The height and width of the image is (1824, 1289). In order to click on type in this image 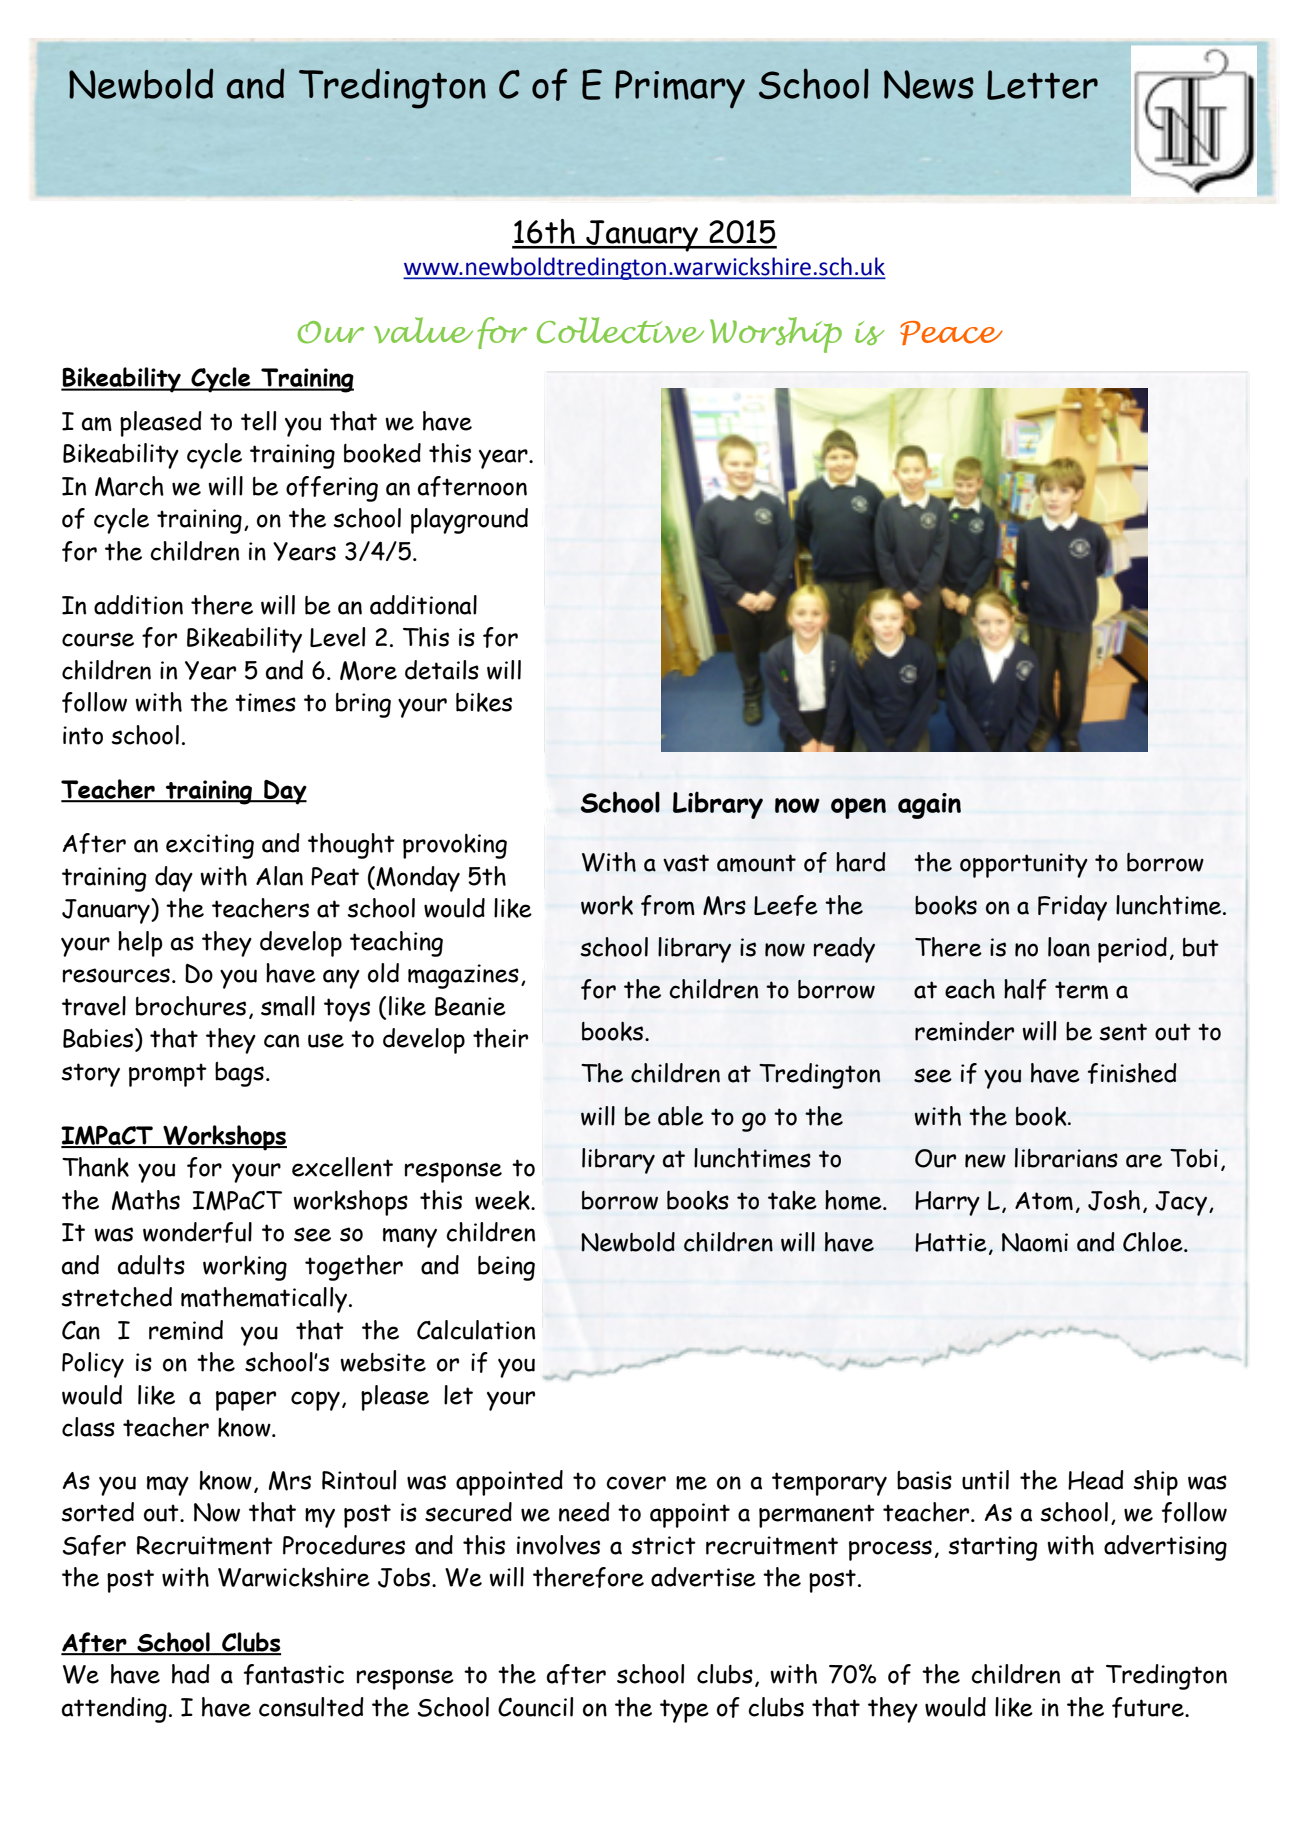, I will do `click(684, 1711)`.
